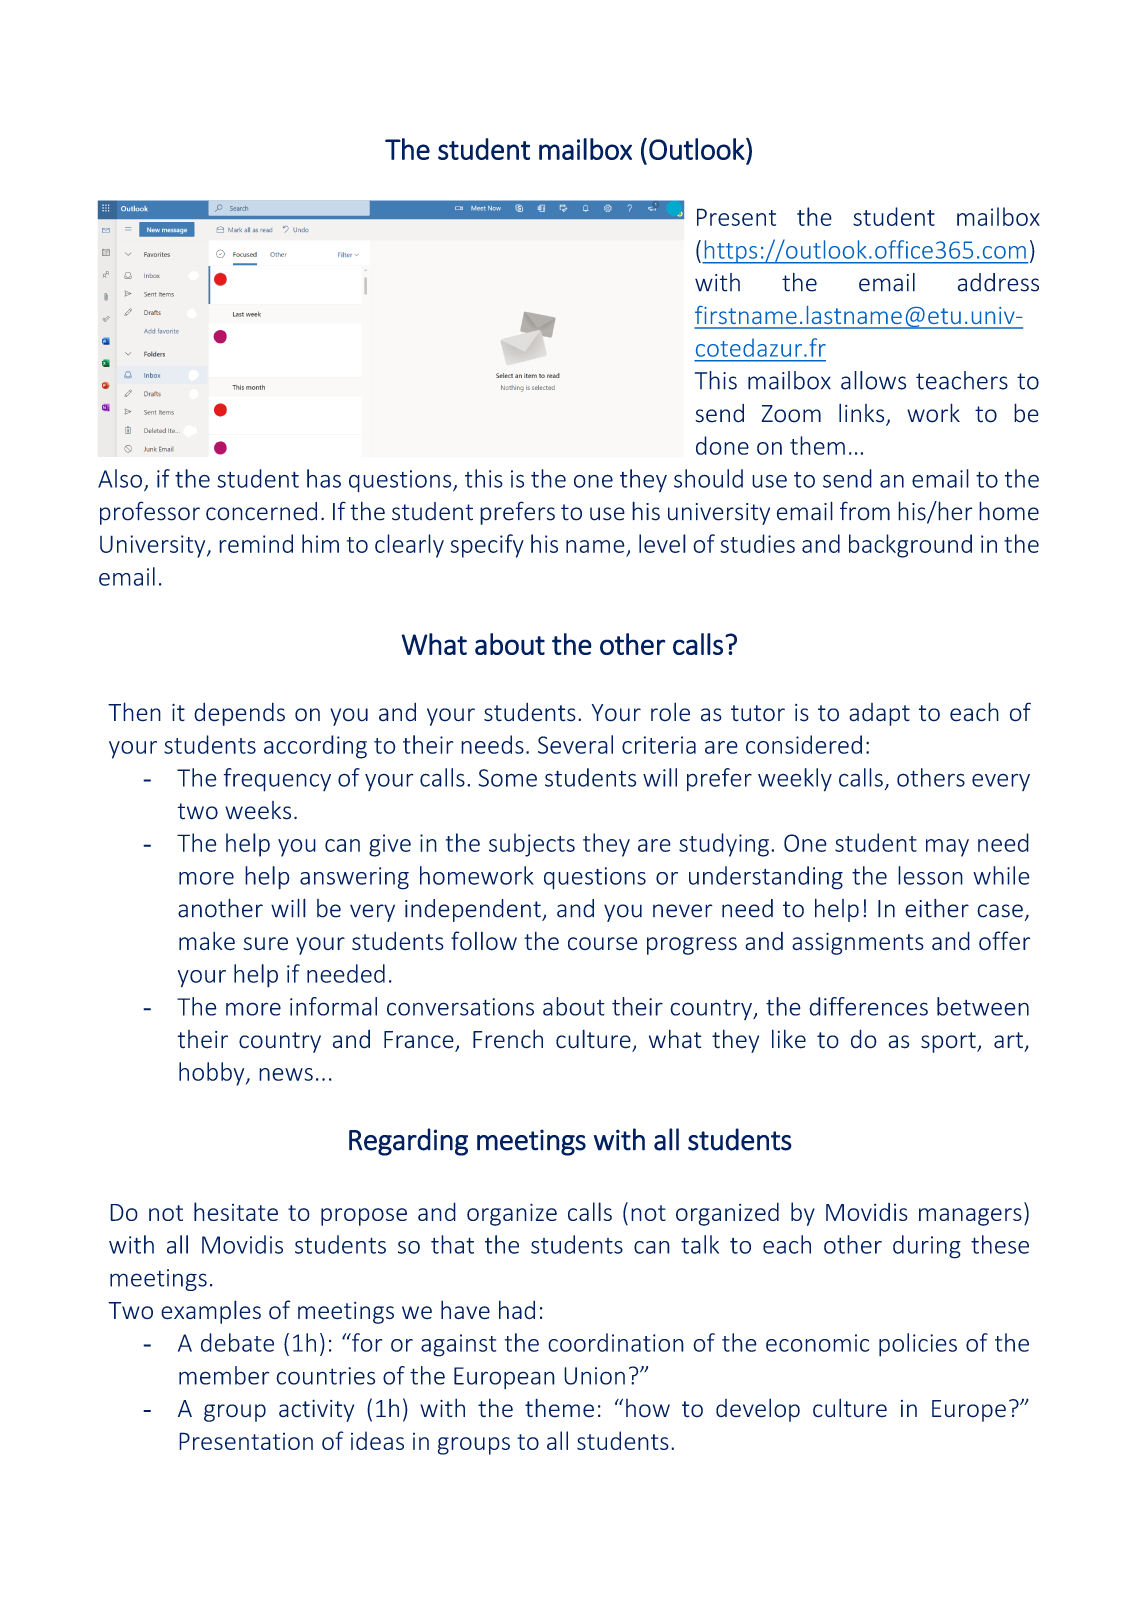 Image resolution: width=1139 pixels, height=1611 pixels. What do you see at coordinates (508, 1039) in the image?
I see `French` at bounding box center [508, 1039].
